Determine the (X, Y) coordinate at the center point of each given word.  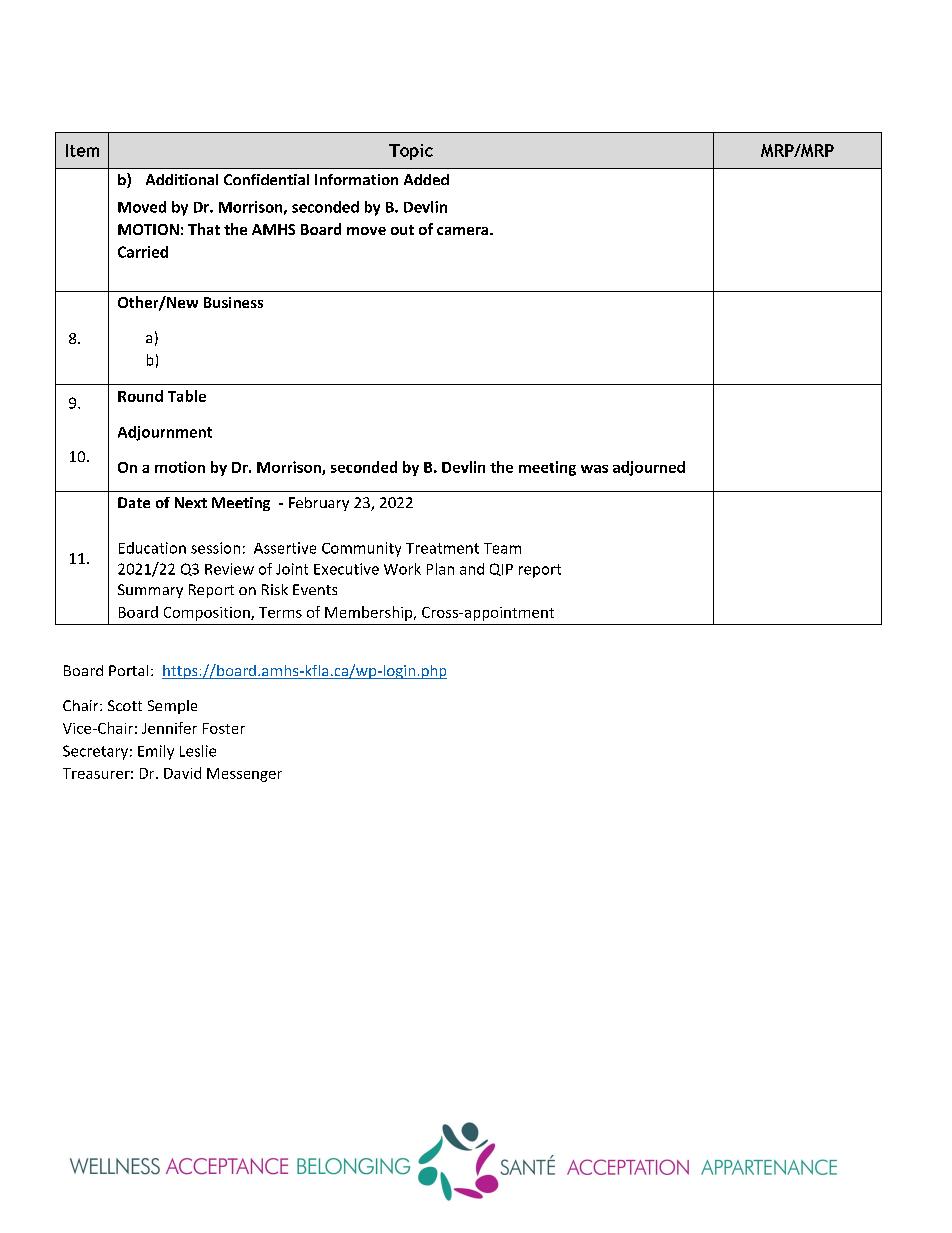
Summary (150, 591)
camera (464, 231)
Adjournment (165, 433)
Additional (182, 179)
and (472, 569)
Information (356, 179)
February (319, 504)
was (594, 469)
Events (315, 589)
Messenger (244, 775)
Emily (156, 752)
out (402, 230)
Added (426, 179)
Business (233, 302)
